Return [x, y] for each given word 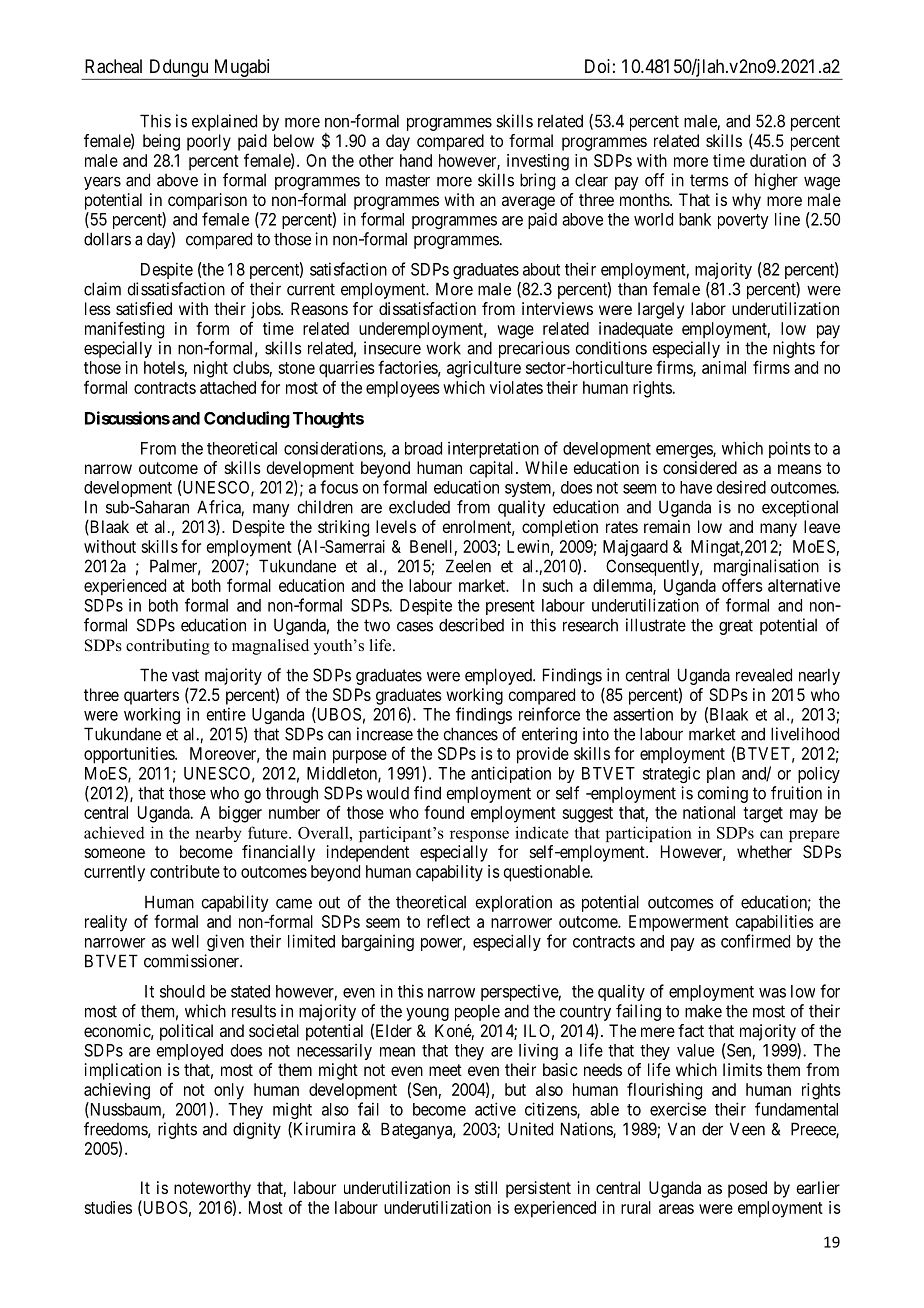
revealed [764, 675]
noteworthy [212, 1189]
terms [709, 180]
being [161, 142]
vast [185, 675]
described [471, 625]
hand [416, 160]
